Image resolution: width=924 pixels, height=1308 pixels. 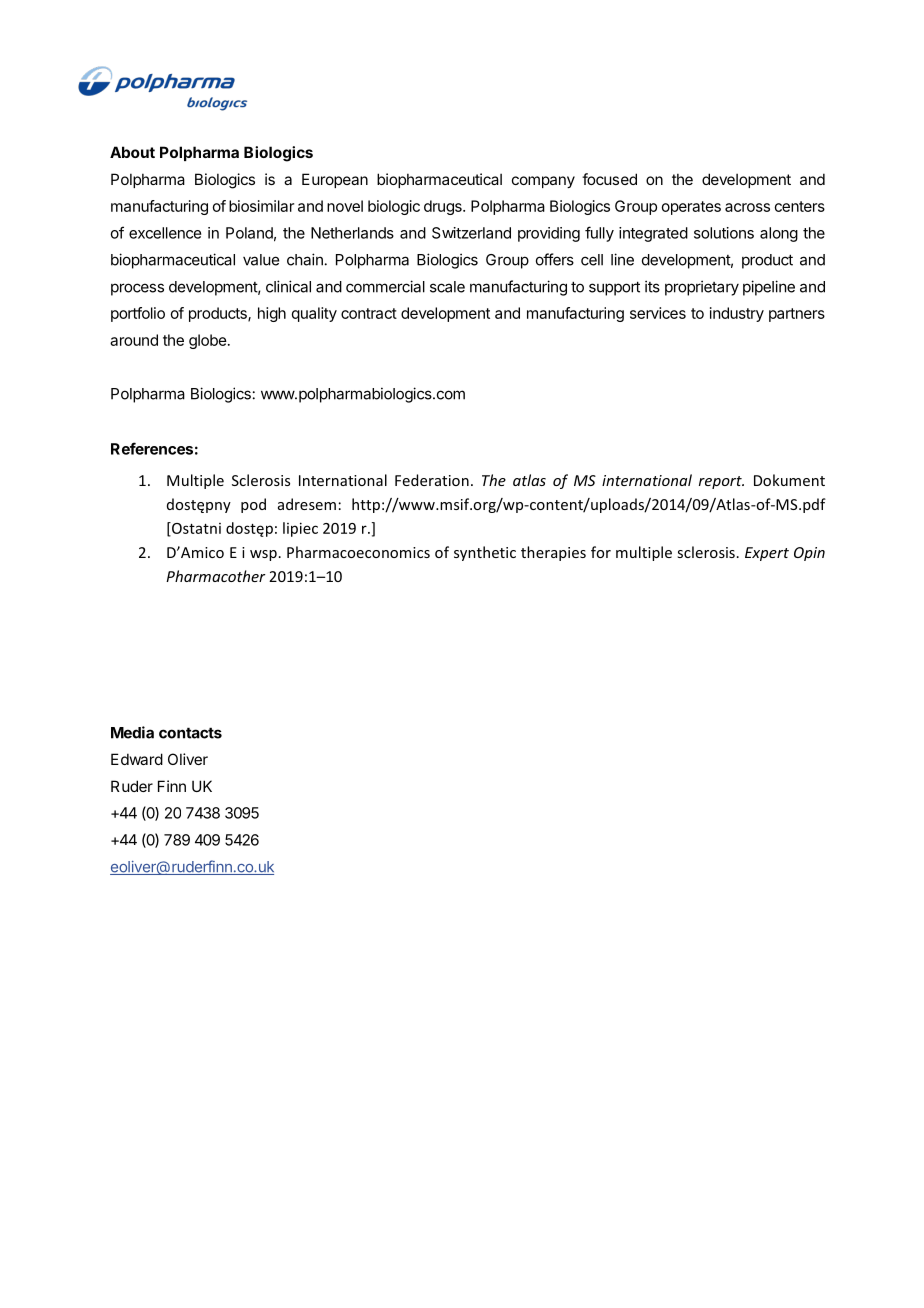 What do you see at coordinates (432, 480) in the screenshot?
I see `Federation` at bounding box center [432, 480].
